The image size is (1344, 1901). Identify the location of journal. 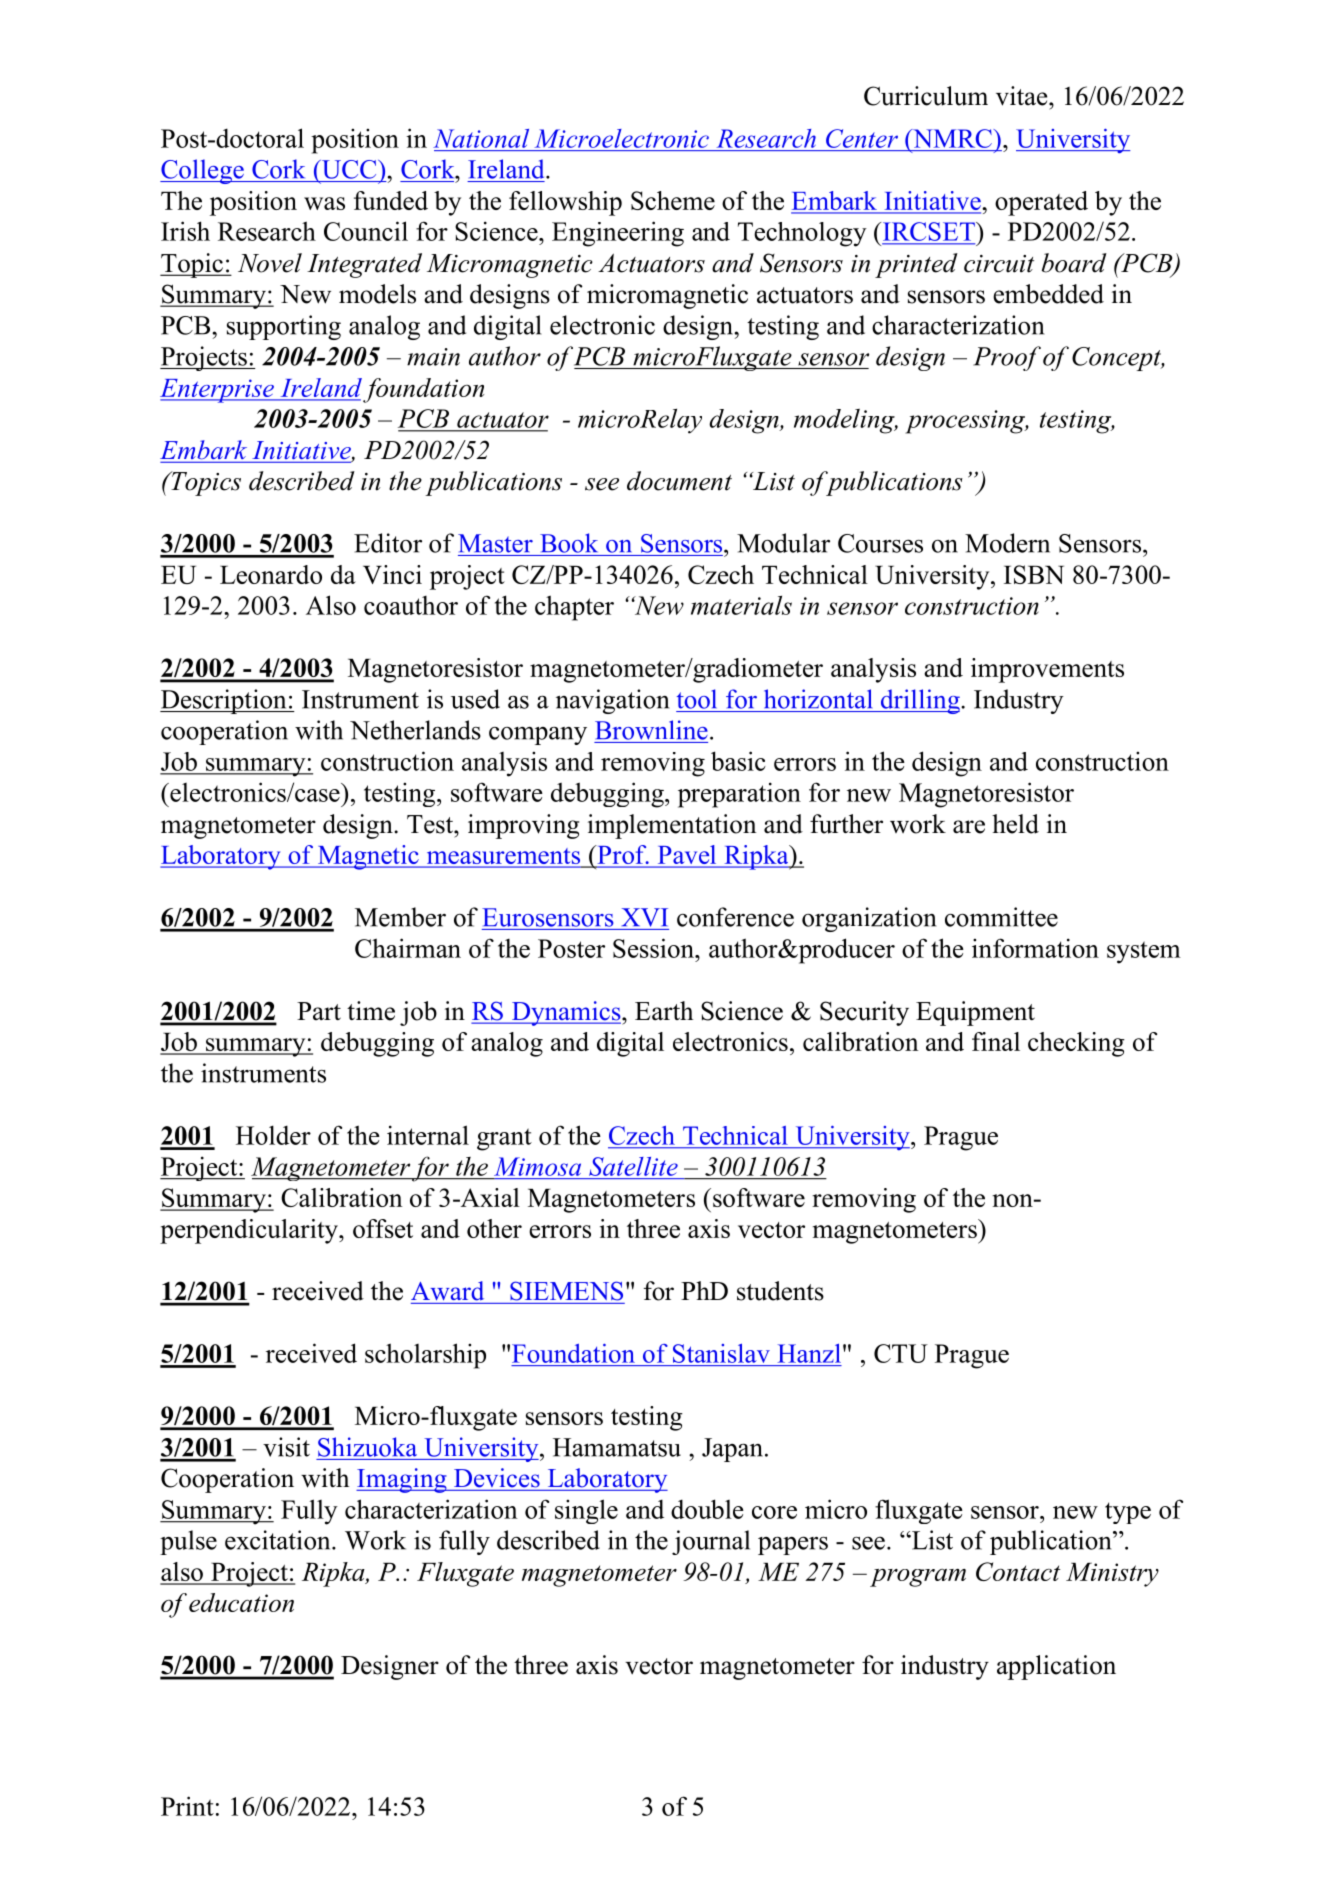
(711, 1542).
